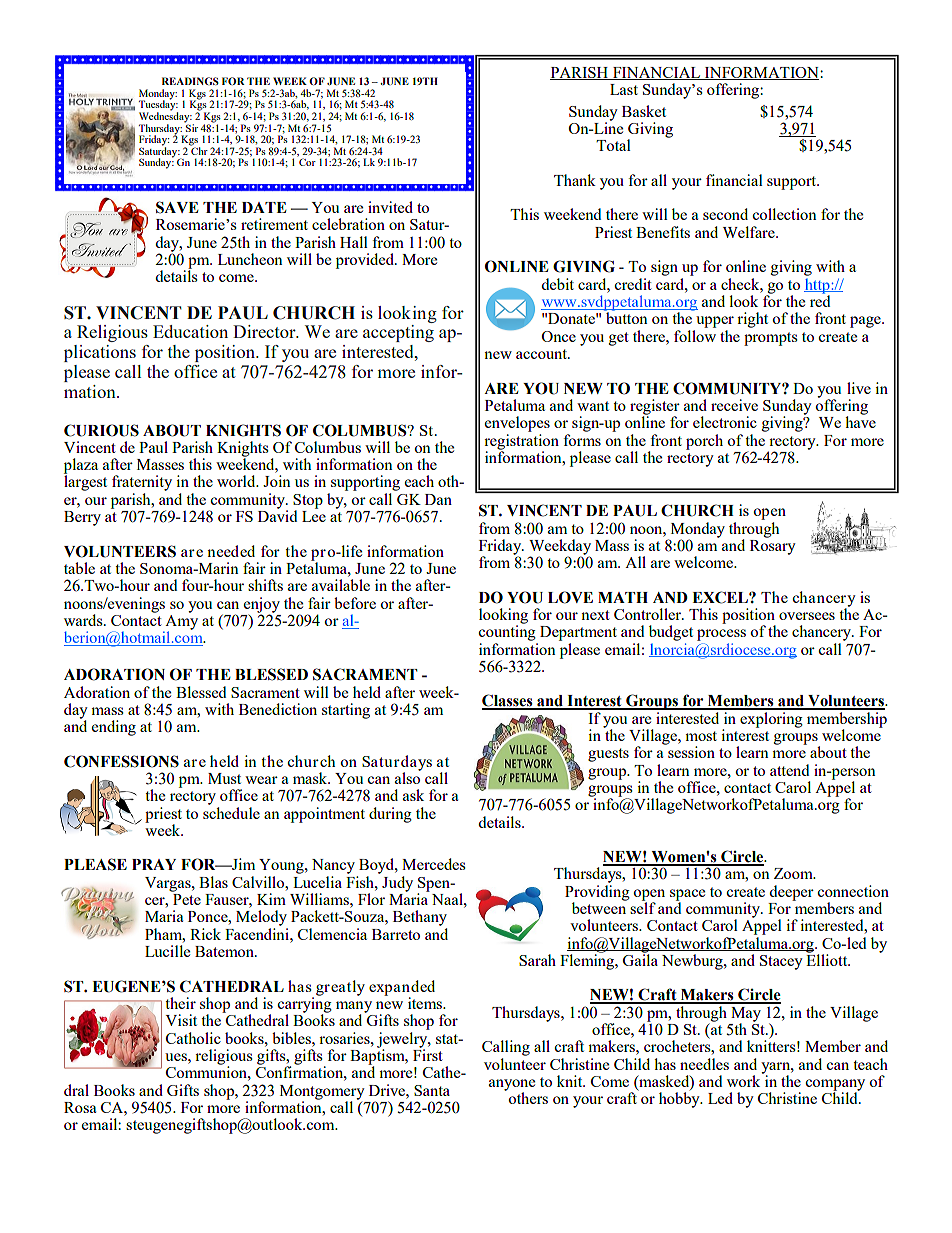  Describe the element at coordinates (512, 1086) in the screenshot. I see `anyone` at that location.
